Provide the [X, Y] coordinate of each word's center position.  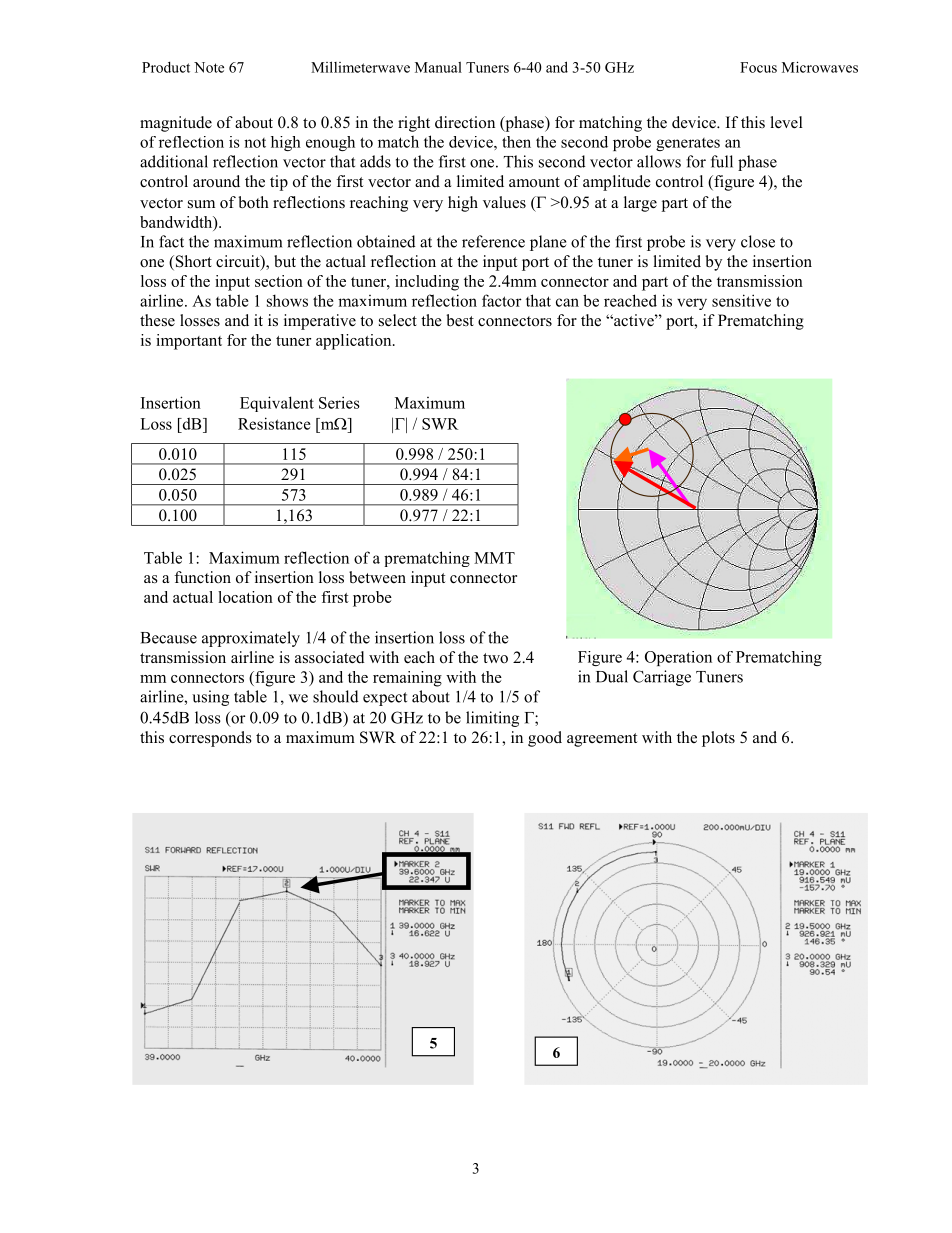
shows [287, 300]
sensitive [741, 300]
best [460, 320]
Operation [678, 658]
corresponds [210, 739]
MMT [494, 558]
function [202, 577]
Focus [758, 67]
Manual [438, 67]
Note [209, 67]
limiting [492, 719]
